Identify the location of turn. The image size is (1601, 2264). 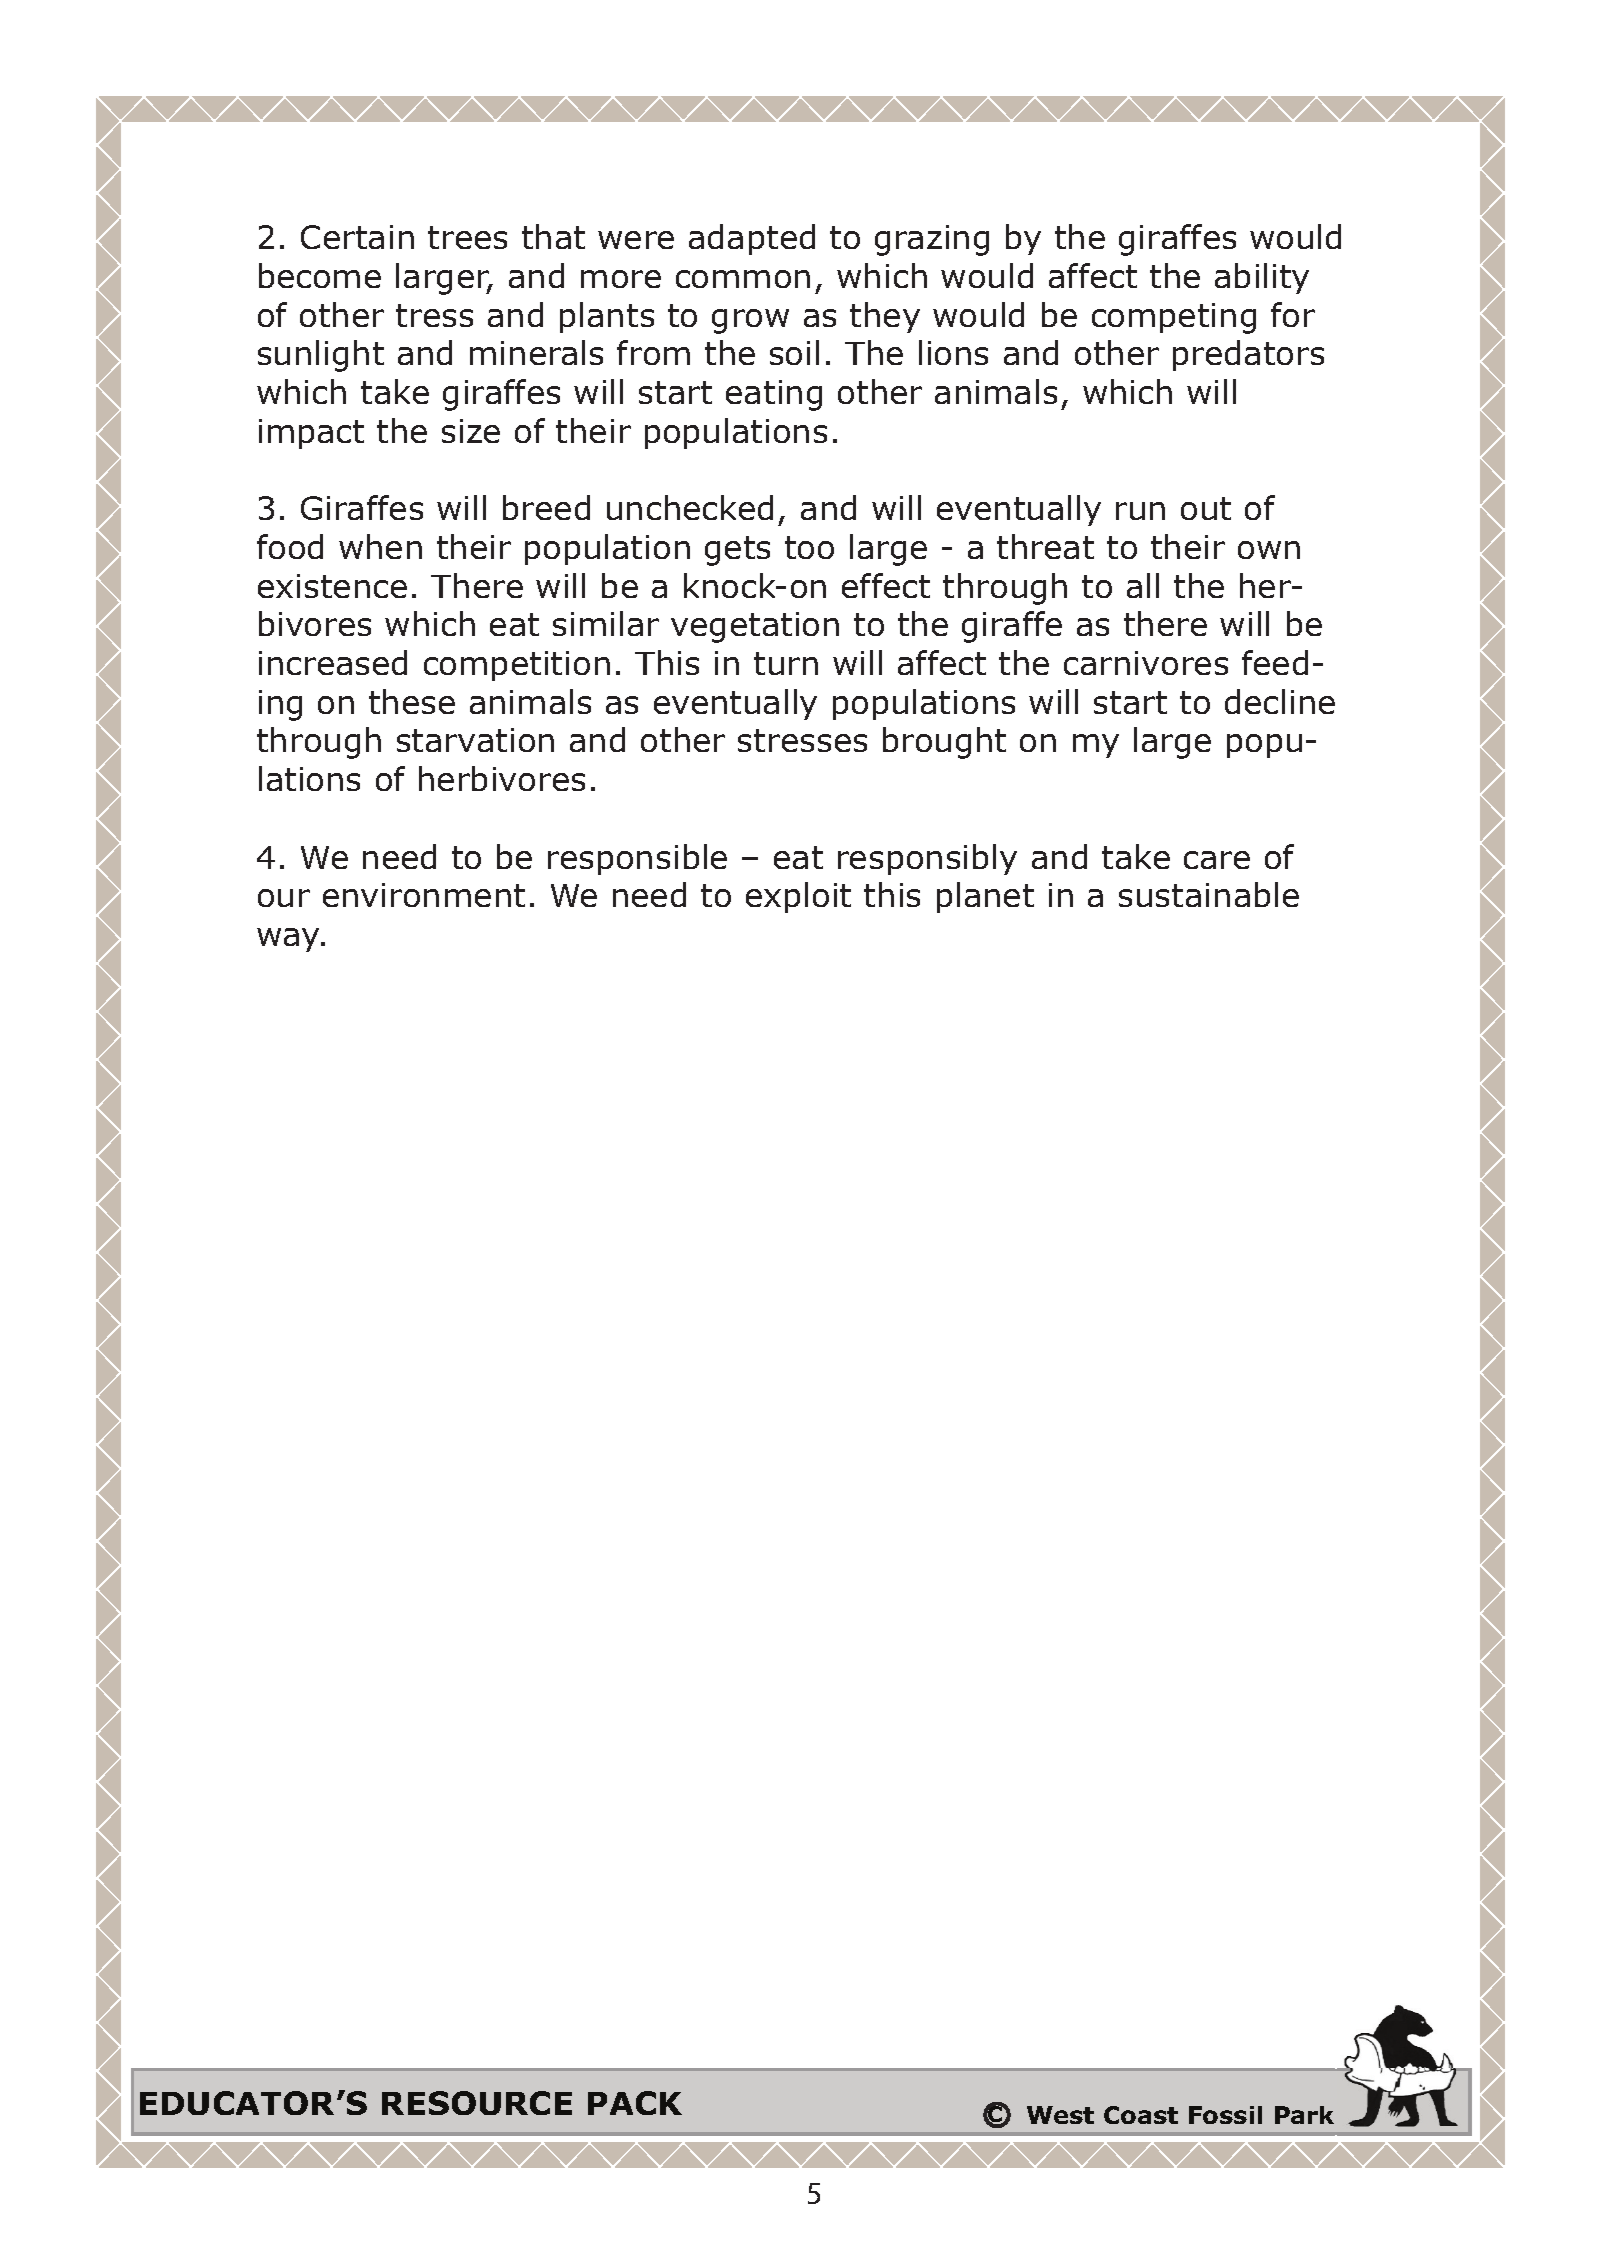
(786, 663).
